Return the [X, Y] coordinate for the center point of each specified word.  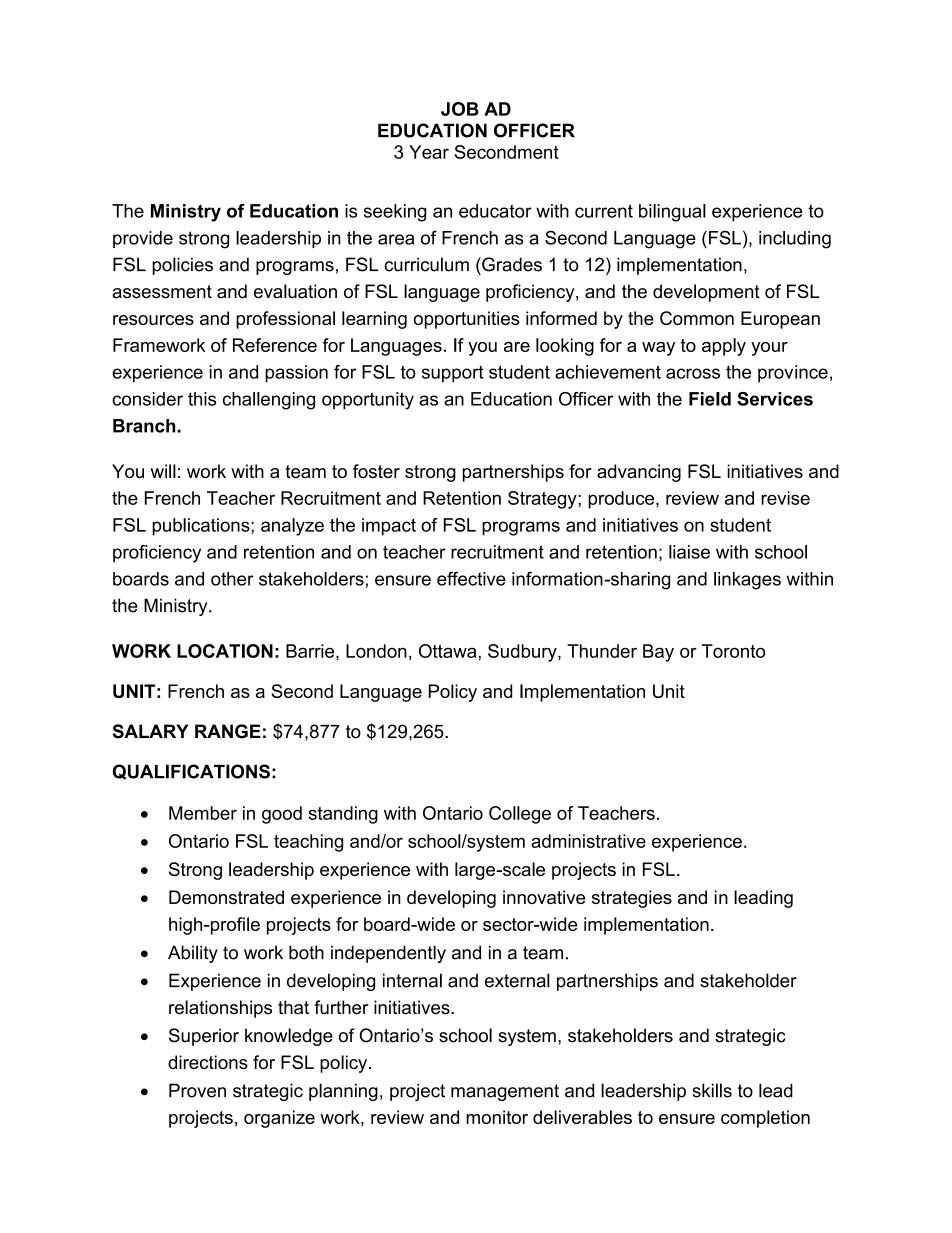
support [453, 374]
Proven [197, 1090]
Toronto [733, 651]
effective [471, 578]
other [232, 579]
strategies [632, 899]
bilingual [672, 213]
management [505, 1092]
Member [203, 813]
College [520, 815]
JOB [460, 109]
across [693, 373]
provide [143, 239]
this [202, 399]
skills [712, 1090]
